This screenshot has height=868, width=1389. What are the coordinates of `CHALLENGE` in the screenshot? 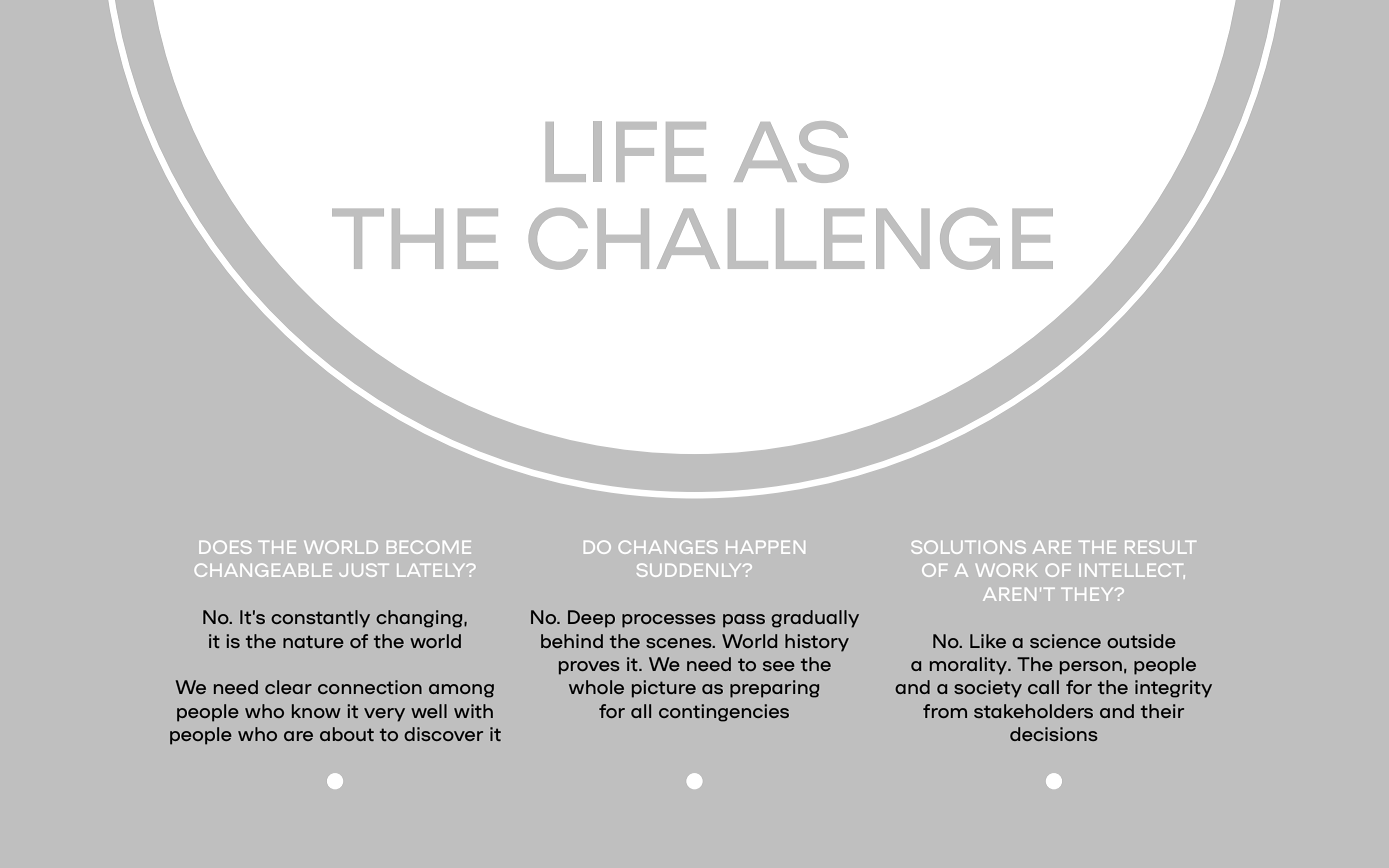 It's located at (791, 239).
